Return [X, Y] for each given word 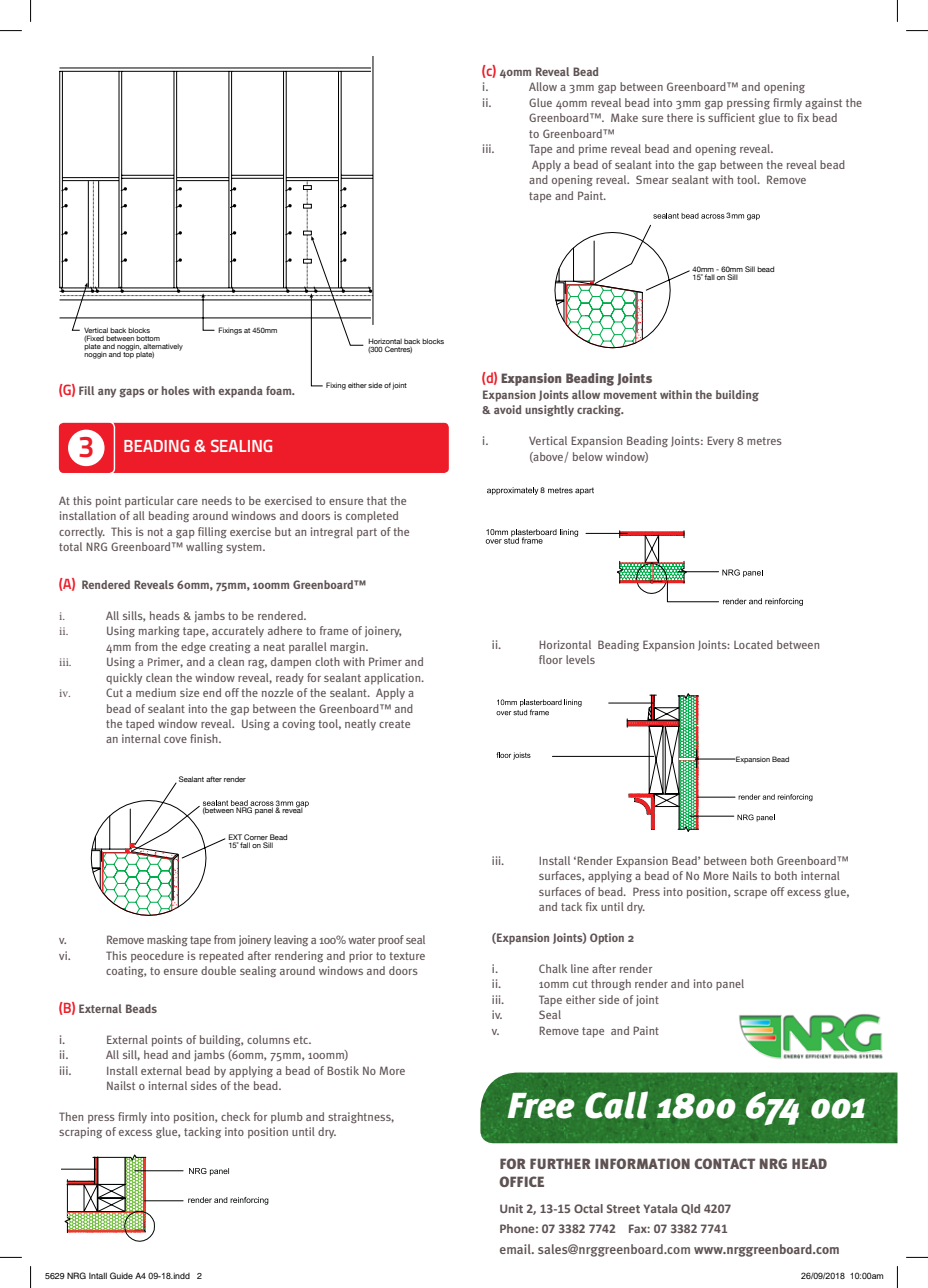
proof [391, 941]
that [377, 500]
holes [176, 390]
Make [624, 117]
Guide [121, 1275]
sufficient [731, 117]
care [187, 502]
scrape [750, 894]
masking [167, 940]
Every [720, 441]
